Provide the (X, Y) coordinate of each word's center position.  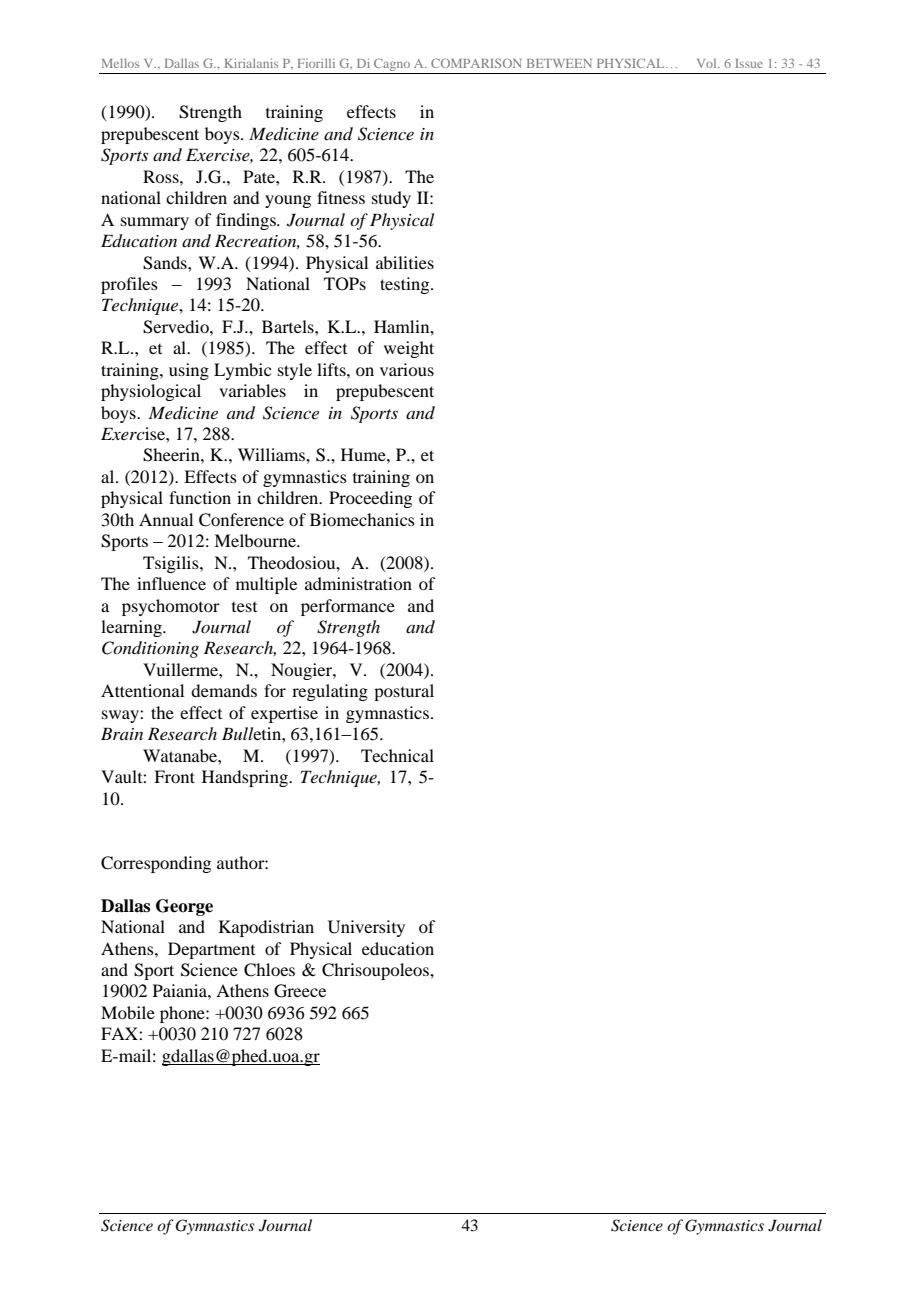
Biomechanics (362, 519)
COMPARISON (476, 63)
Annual (166, 519)
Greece (300, 991)
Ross (162, 176)
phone (183, 1014)
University (366, 928)
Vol (708, 63)
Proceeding (370, 499)
